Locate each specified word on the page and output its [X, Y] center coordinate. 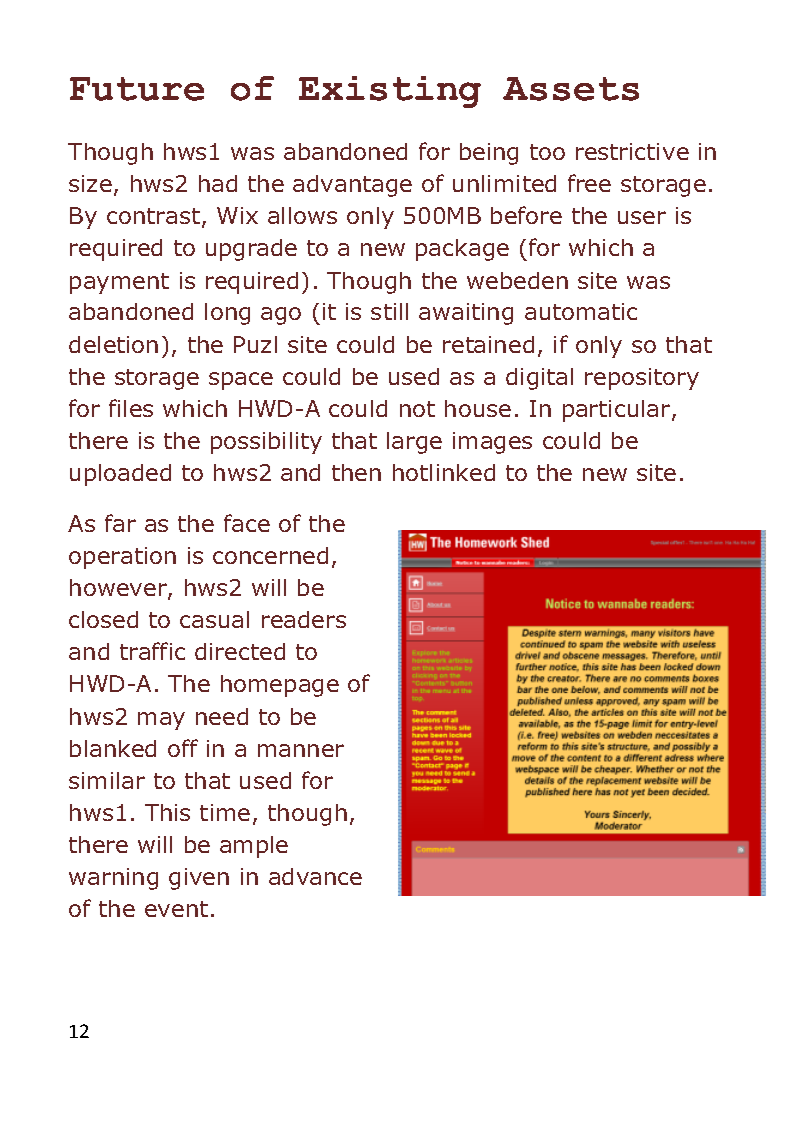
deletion [113, 344]
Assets [571, 89]
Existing [390, 92]
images [492, 443]
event [176, 909]
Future [137, 89]
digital [539, 379]
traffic [152, 651]
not [417, 409]
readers [304, 619]
